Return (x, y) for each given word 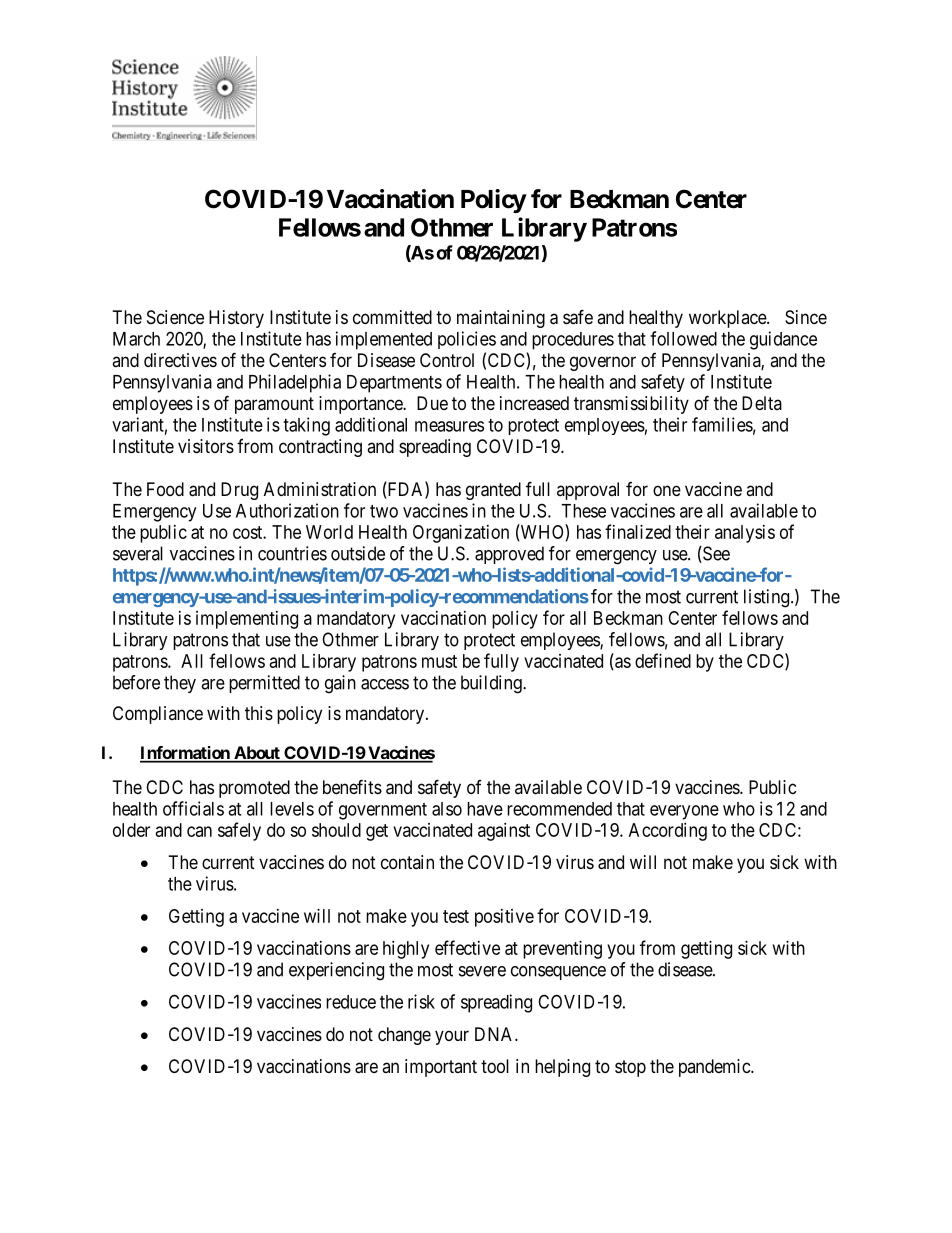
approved (509, 555)
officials (193, 808)
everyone (684, 812)
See (715, 554)
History (236, 319)
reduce (351, 1002)
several (138, 553)
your (452, 1037)
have (485, 809)
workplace (728, 319)
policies (467, 340)
